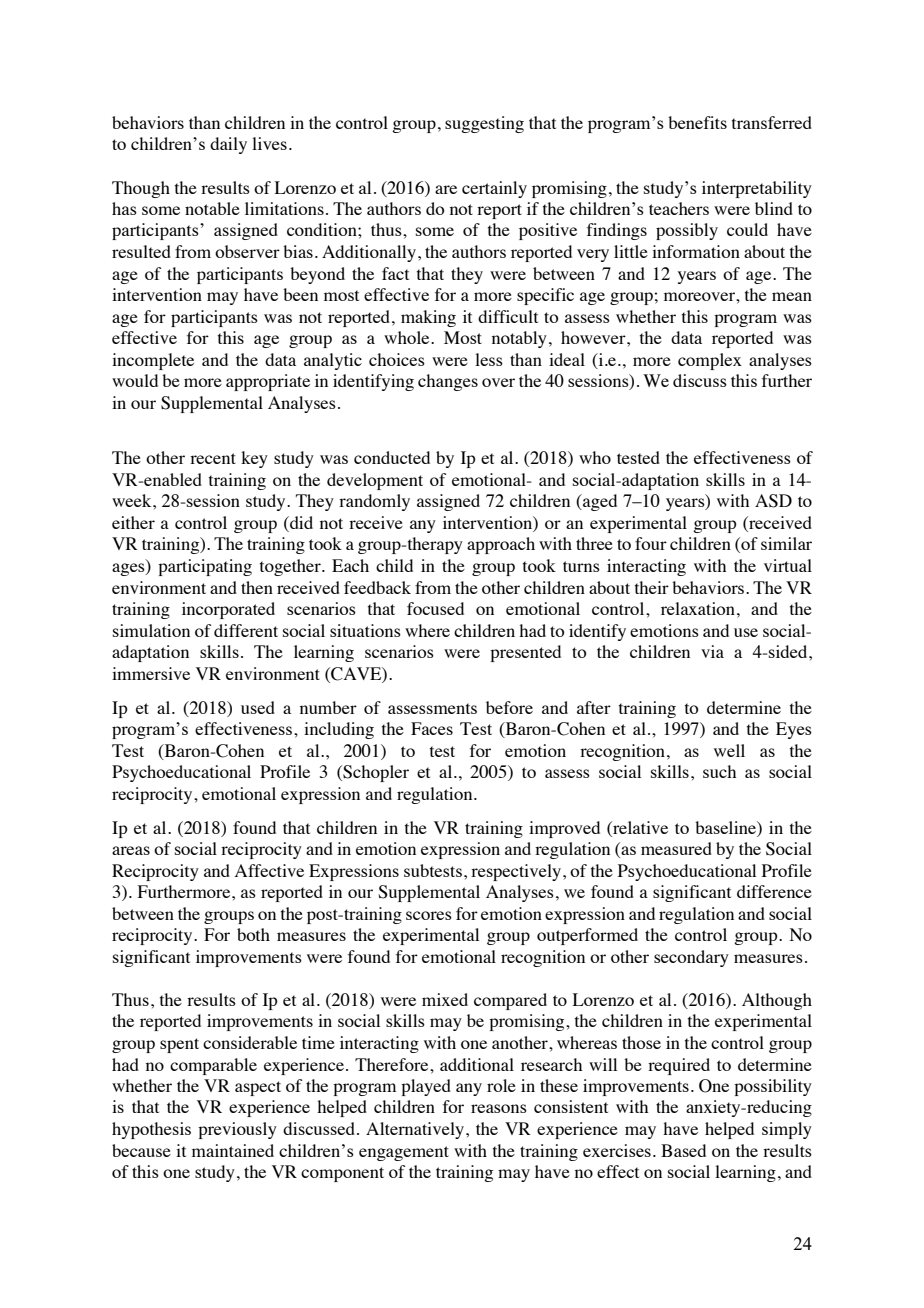 The image size is (924, 1308). What do you see at coordinates (392, 457) in the image?
I see `conducted` at bounding box center [392, 457].
